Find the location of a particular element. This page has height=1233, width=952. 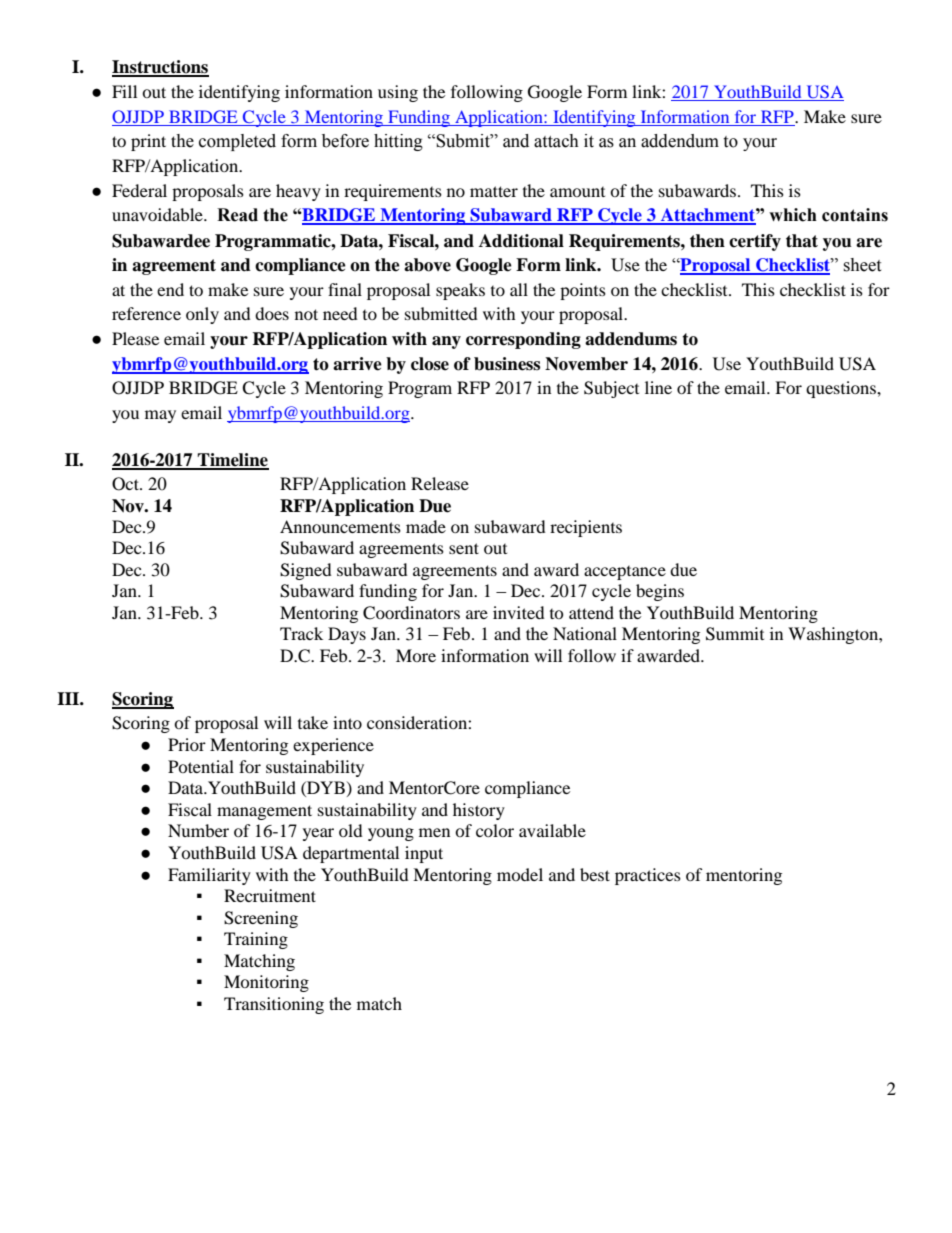

Monitoring is located at coordinates (266, 983).
